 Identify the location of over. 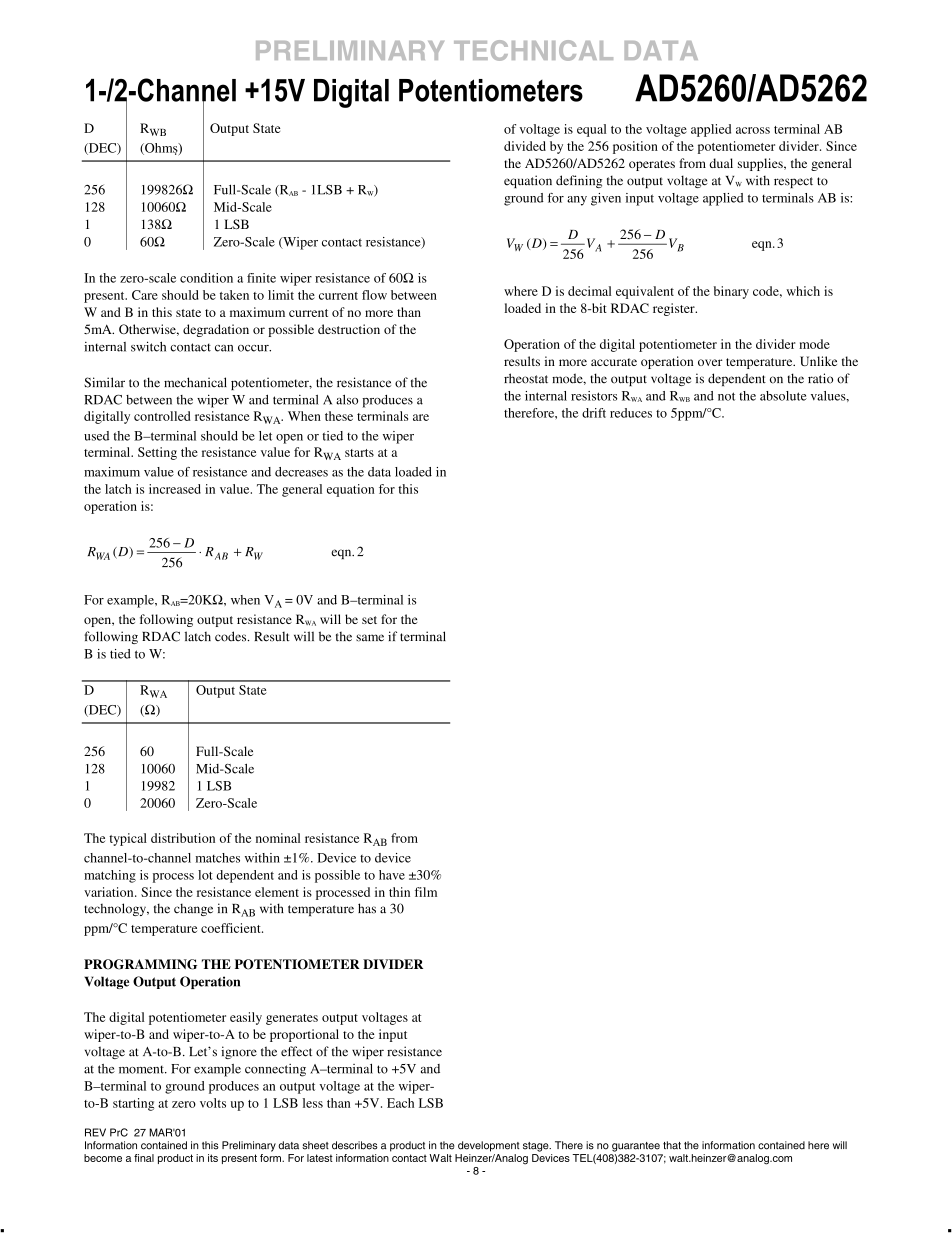
(710, 362).
